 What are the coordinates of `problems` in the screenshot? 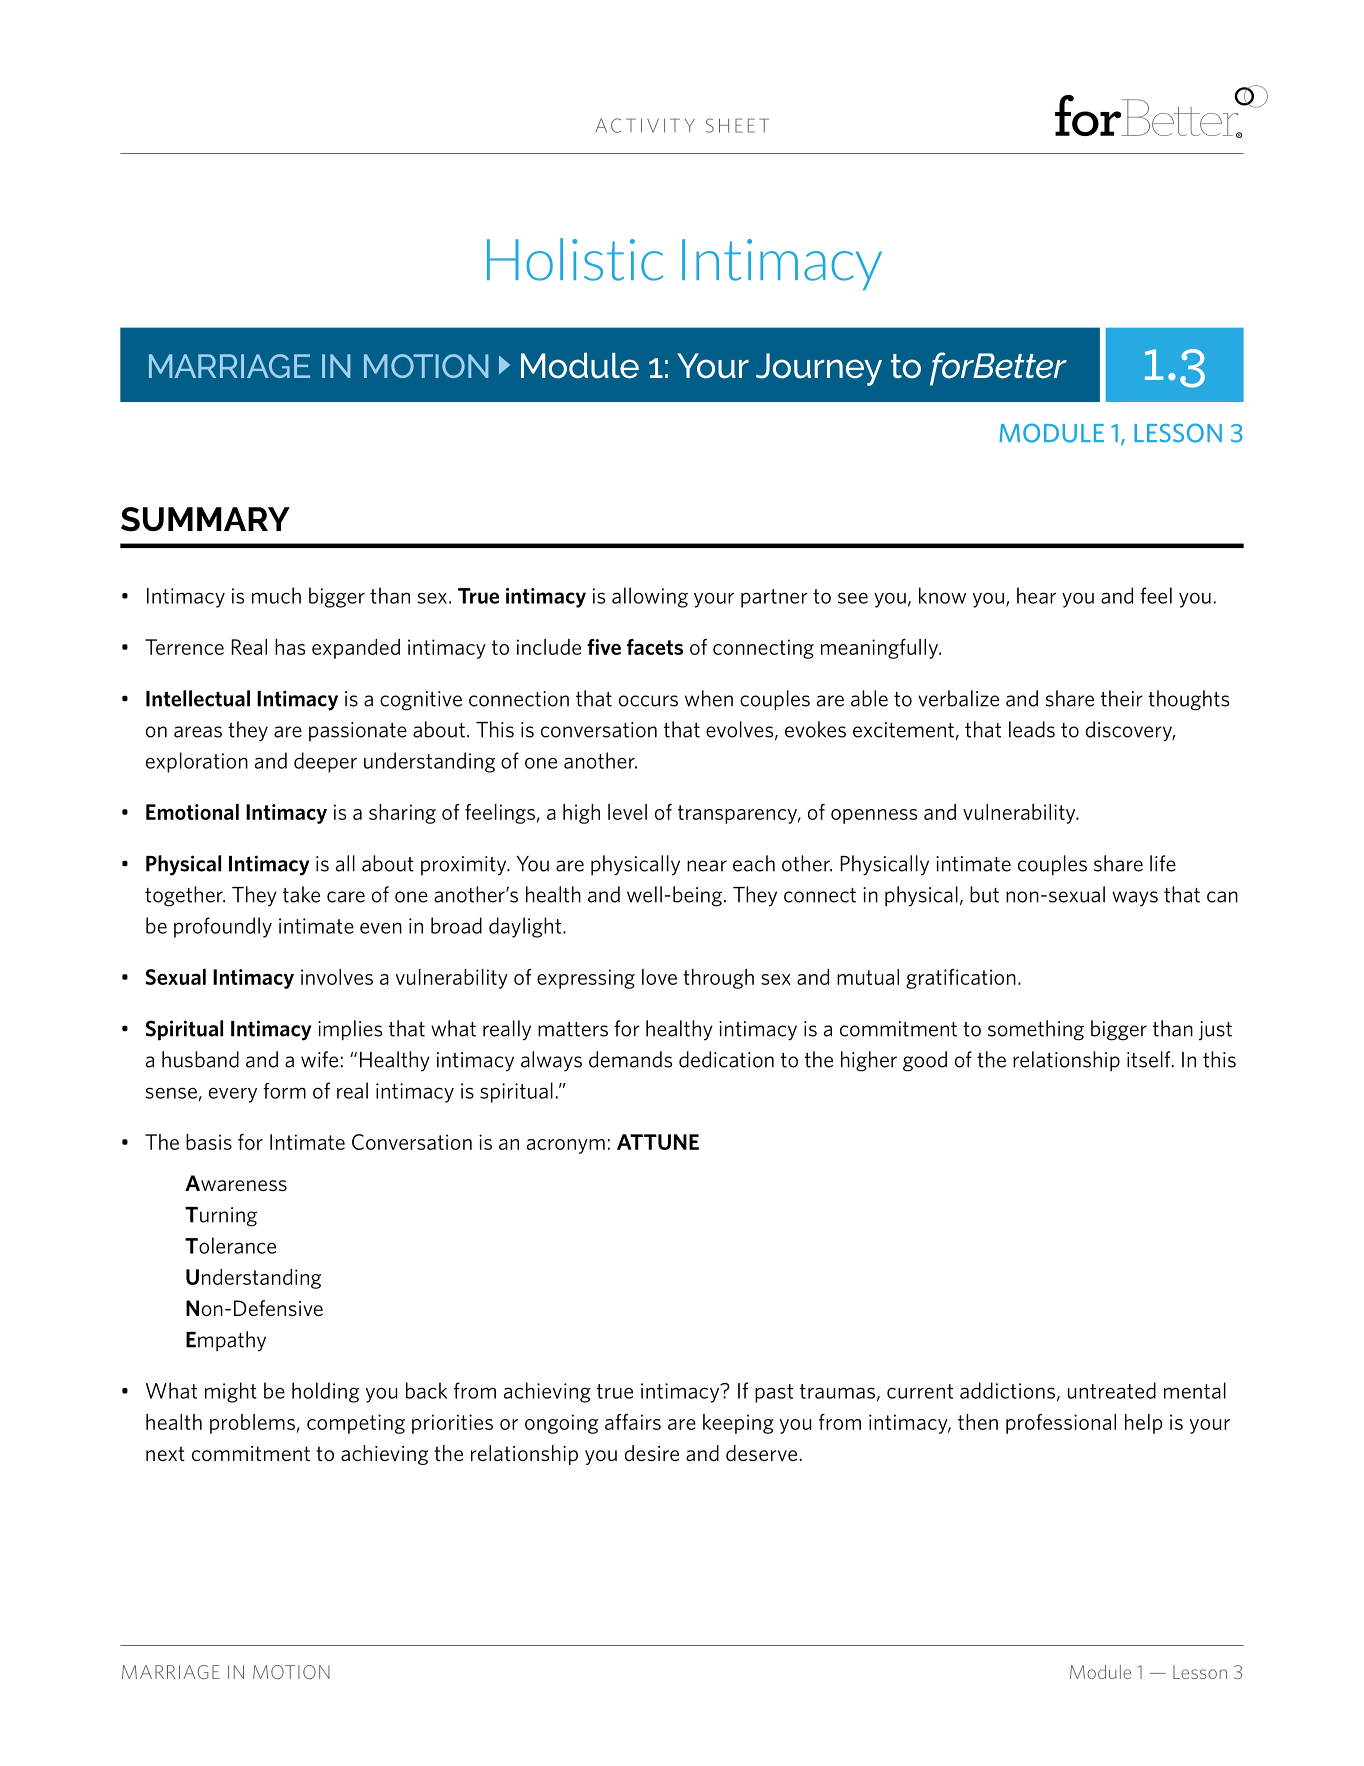 It's located at (252, 1424).
